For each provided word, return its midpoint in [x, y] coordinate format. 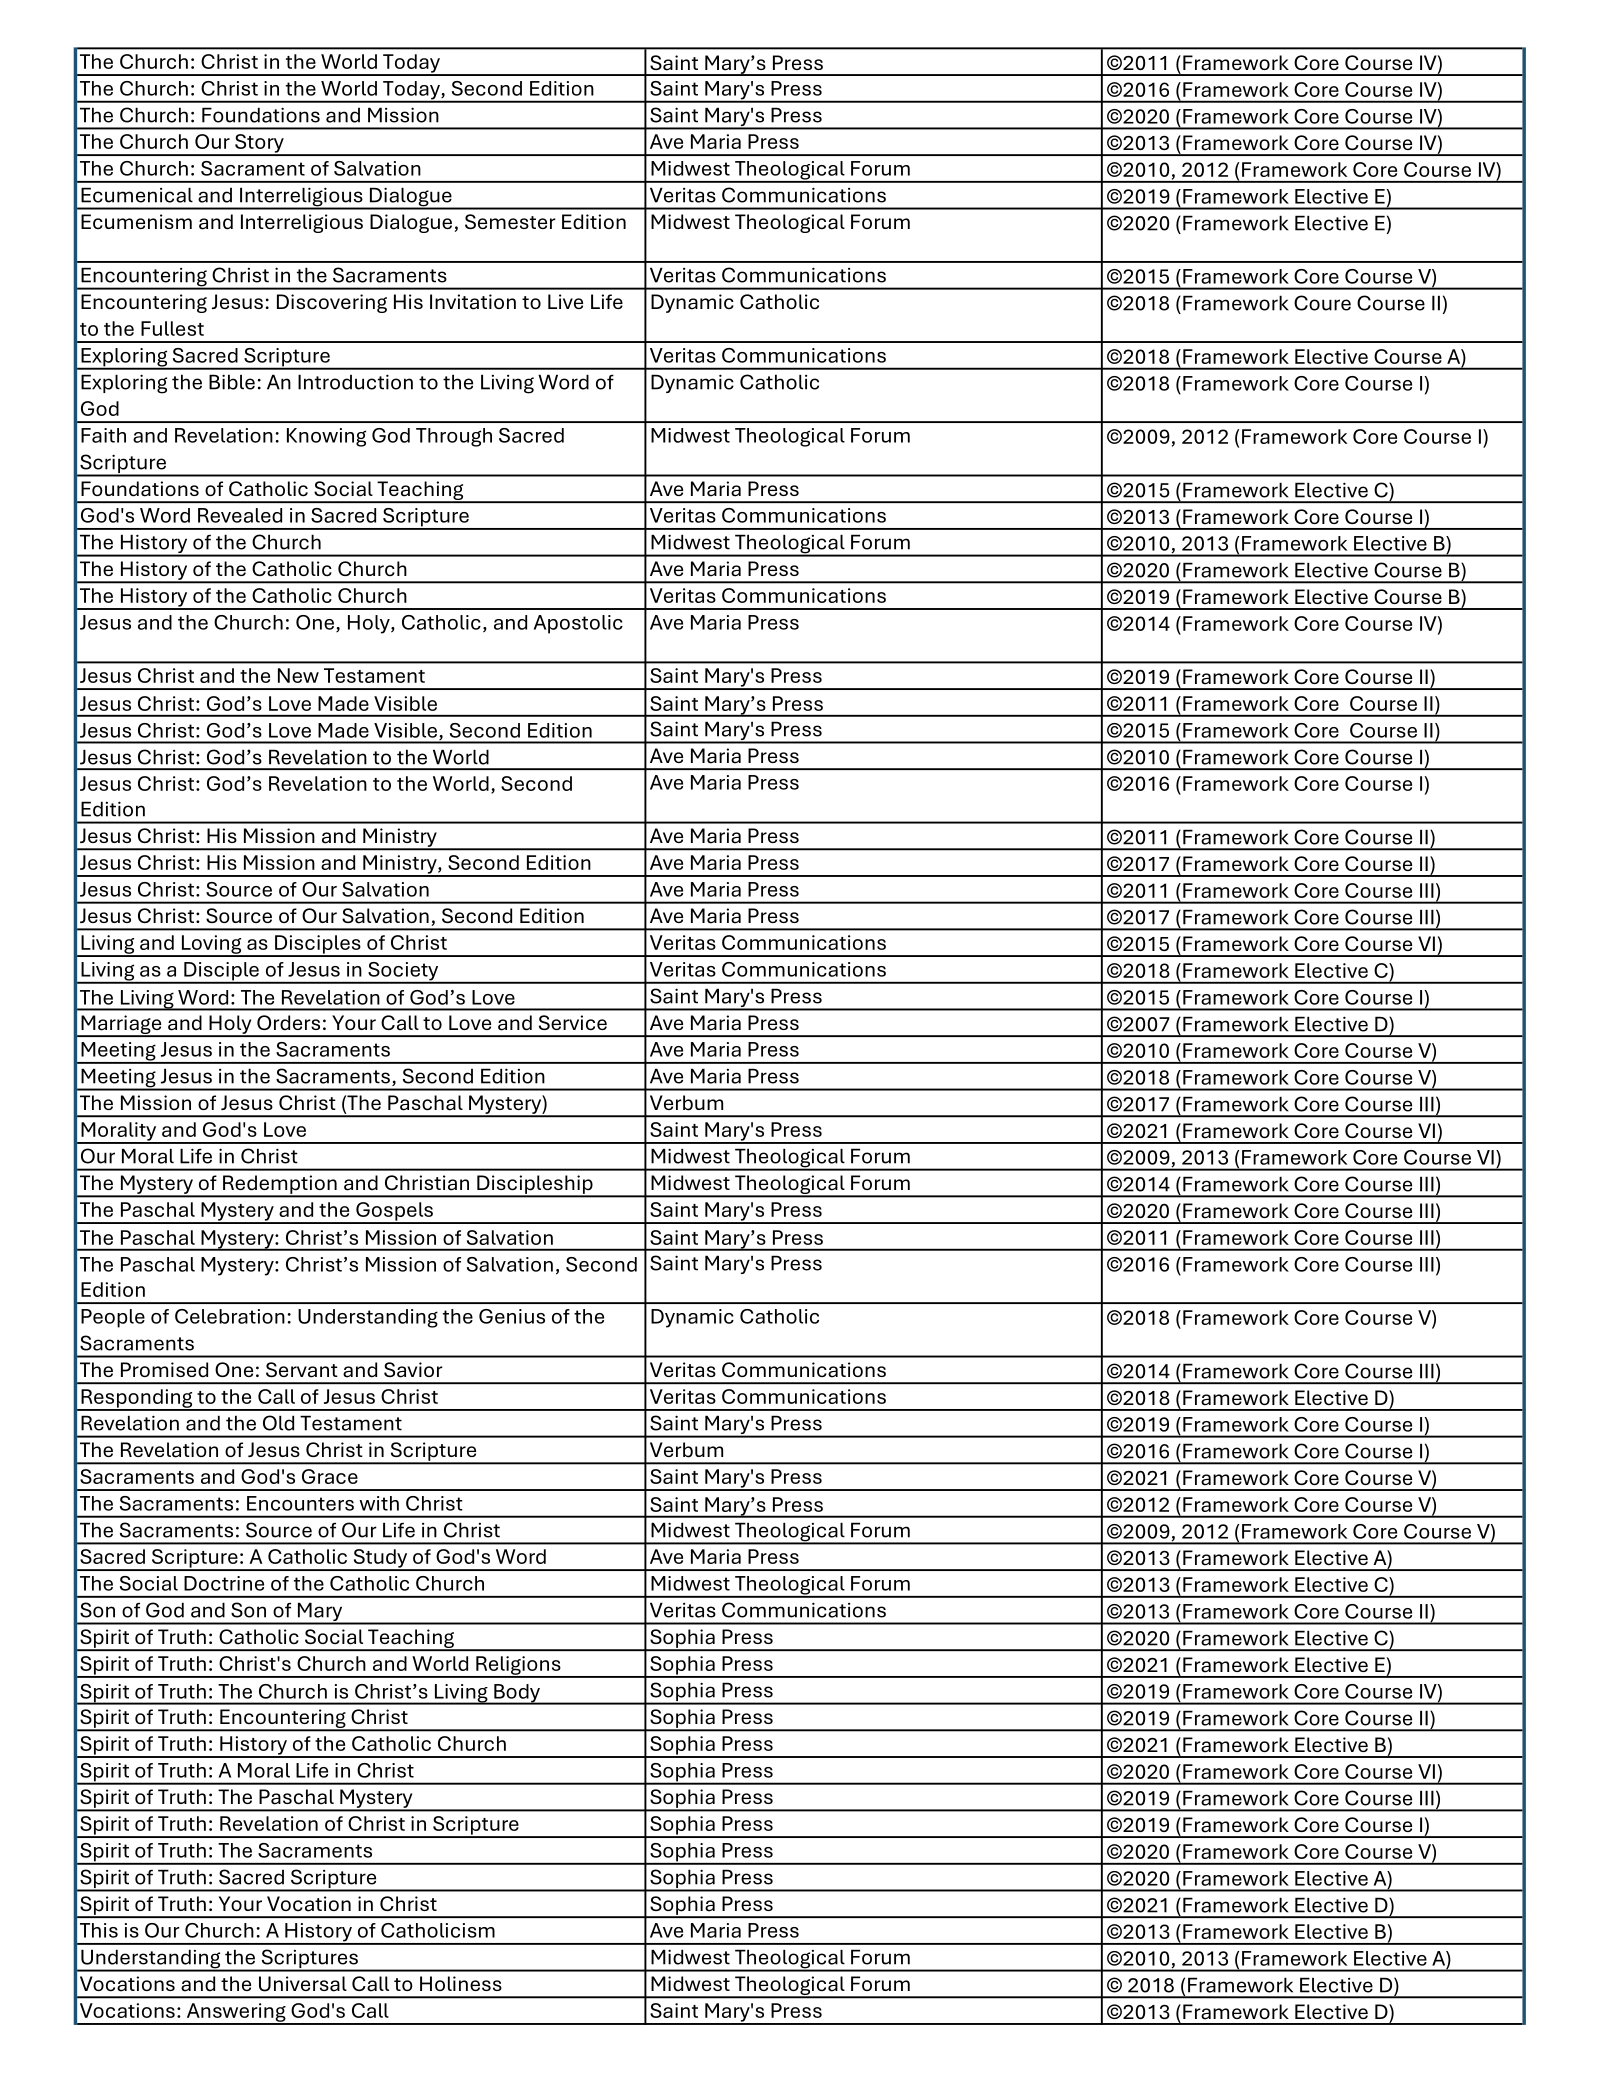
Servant [302, 1370]
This [99, 1930]
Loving [211, 945]
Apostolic [578, 624]
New [298, 675]
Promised [164, 1370]
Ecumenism [136, 221]
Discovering [332, 303]
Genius [512, 1316]
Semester [510, 221]
